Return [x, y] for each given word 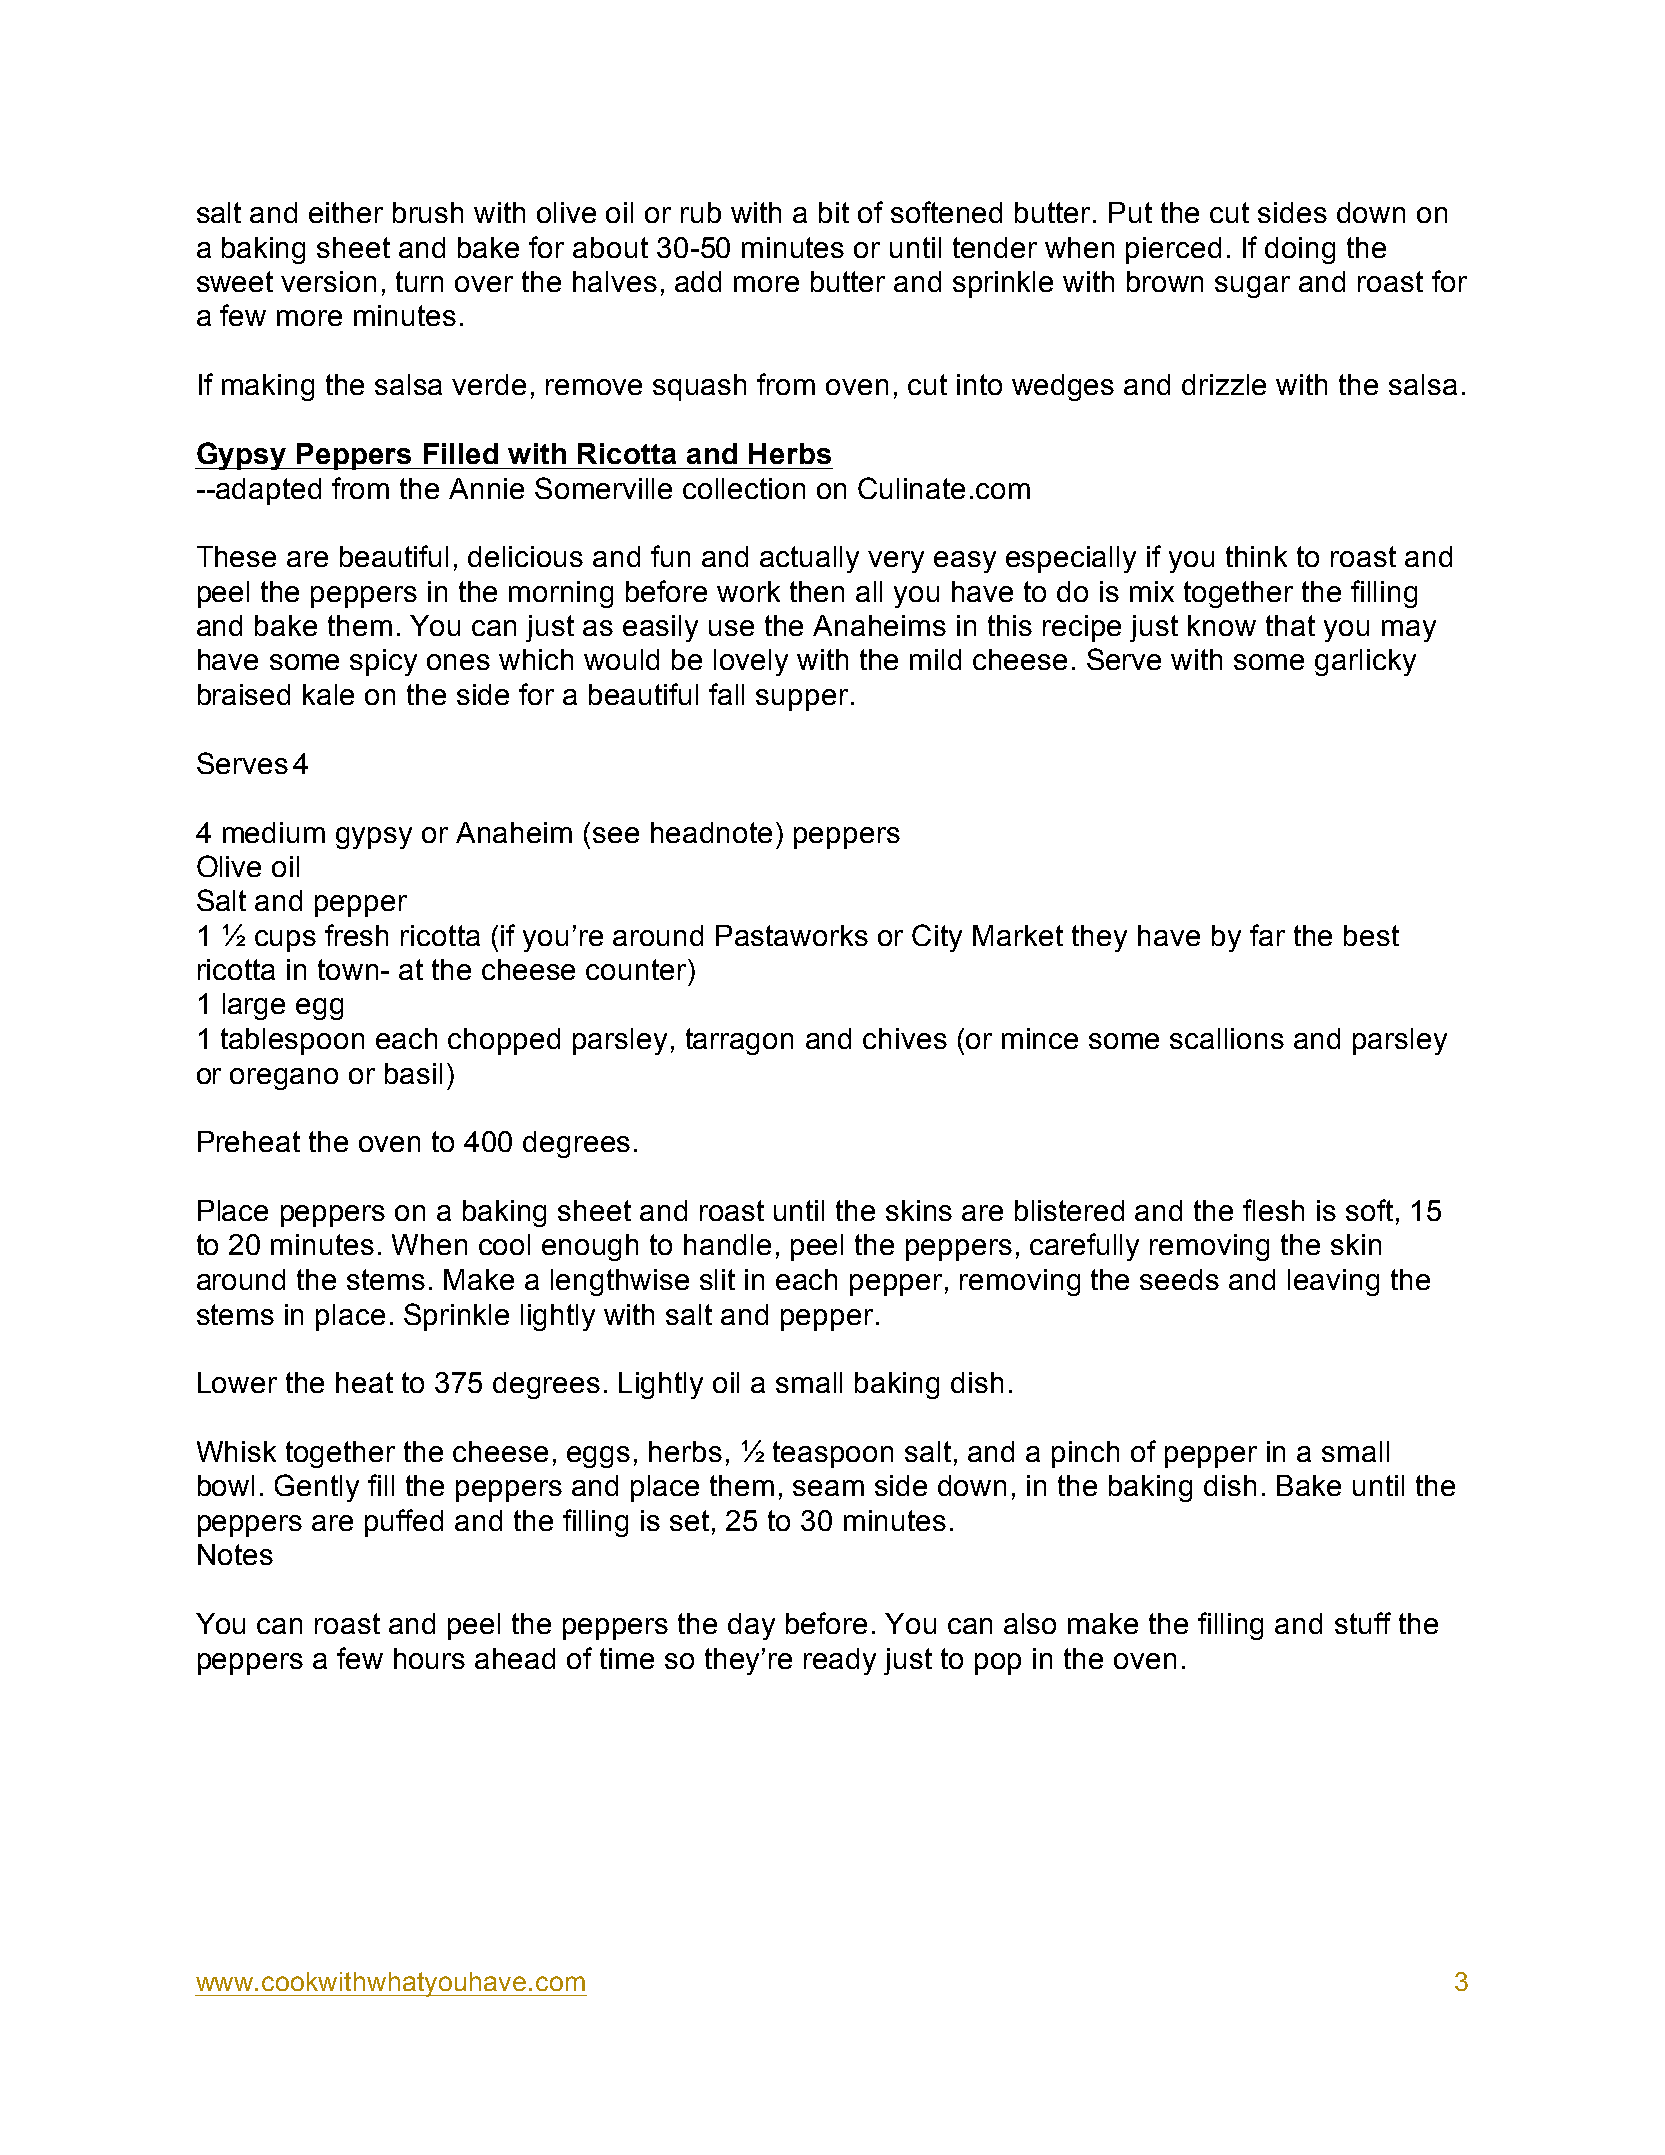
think [1256, 556]
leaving [1333, 1282]
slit [717, 1279]
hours [429, 1658]
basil [413, 1073]
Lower [237, 1382]
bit [834, 212]
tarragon [739, 1041]
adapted [267, 491]
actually [809, 559]
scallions [1227, 1038]
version [328, 281]
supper [802, 700]
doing [1300, 250]
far [1267, 935]
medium [274, 832]
